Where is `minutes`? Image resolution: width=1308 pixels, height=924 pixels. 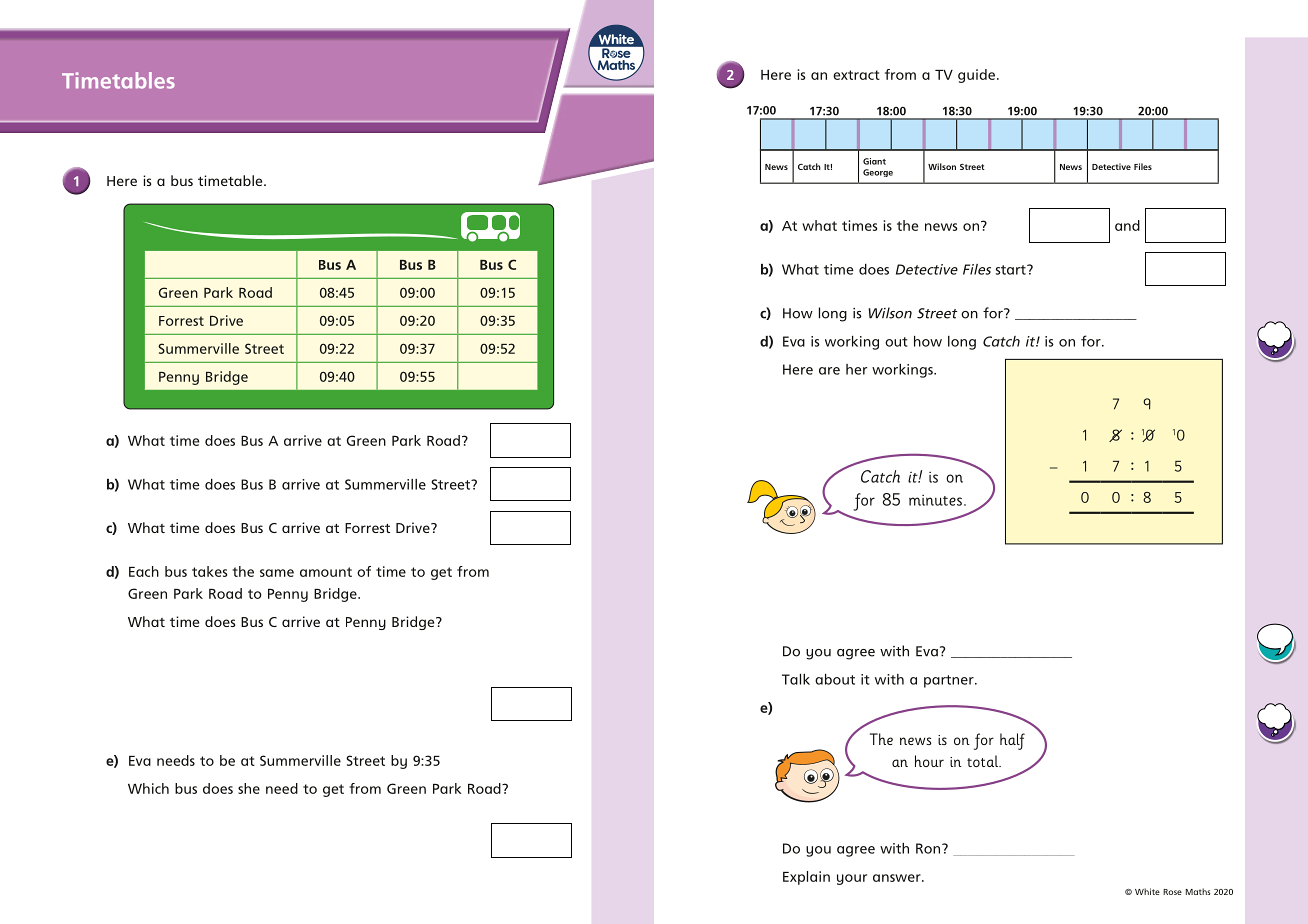 minutes is located at coordinates (935, 500).
